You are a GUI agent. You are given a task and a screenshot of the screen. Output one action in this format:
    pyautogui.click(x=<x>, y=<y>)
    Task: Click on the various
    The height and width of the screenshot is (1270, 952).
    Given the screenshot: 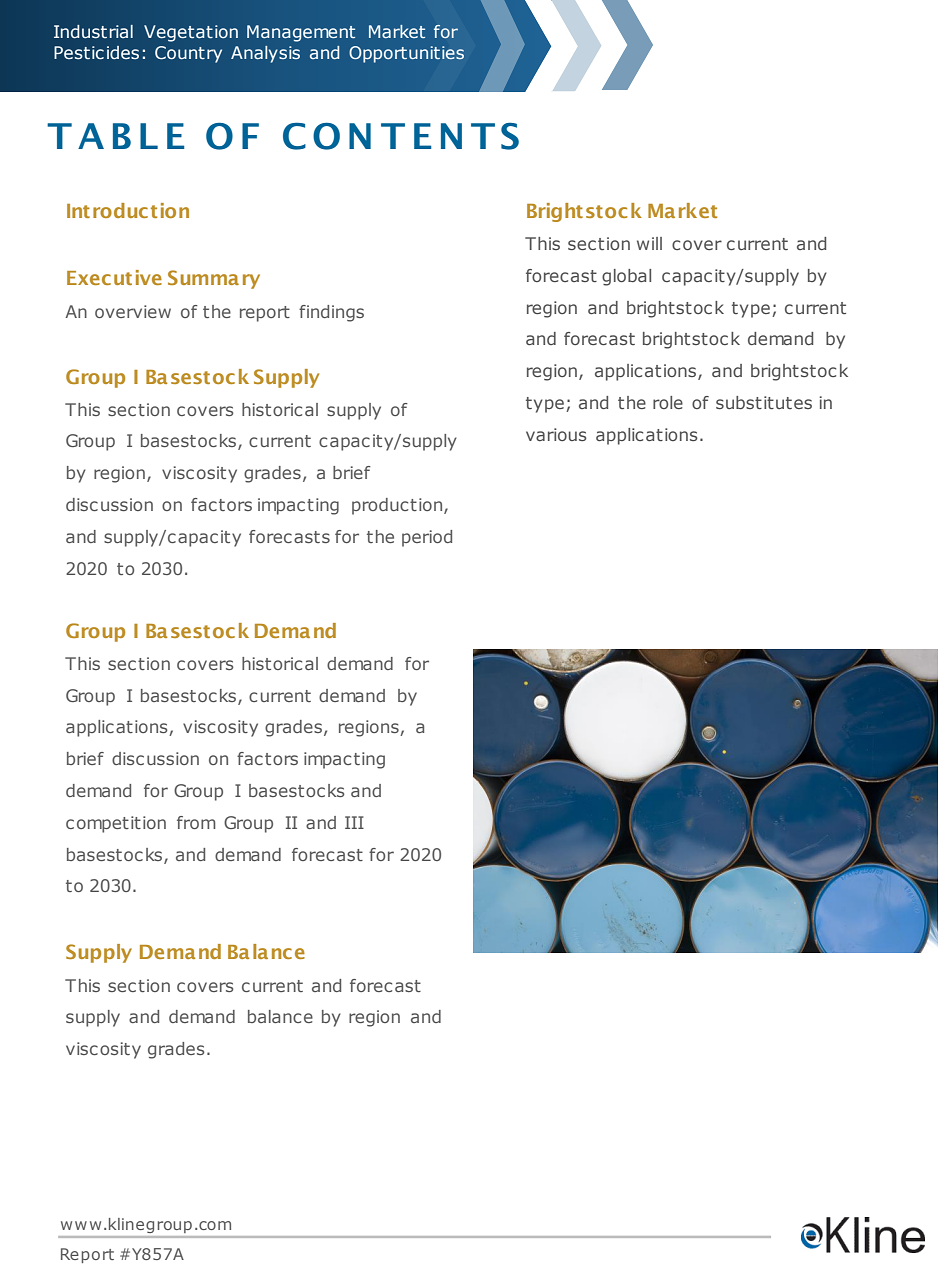 What is the action you would take?
    pyautogui.click(x=556, y=434)
